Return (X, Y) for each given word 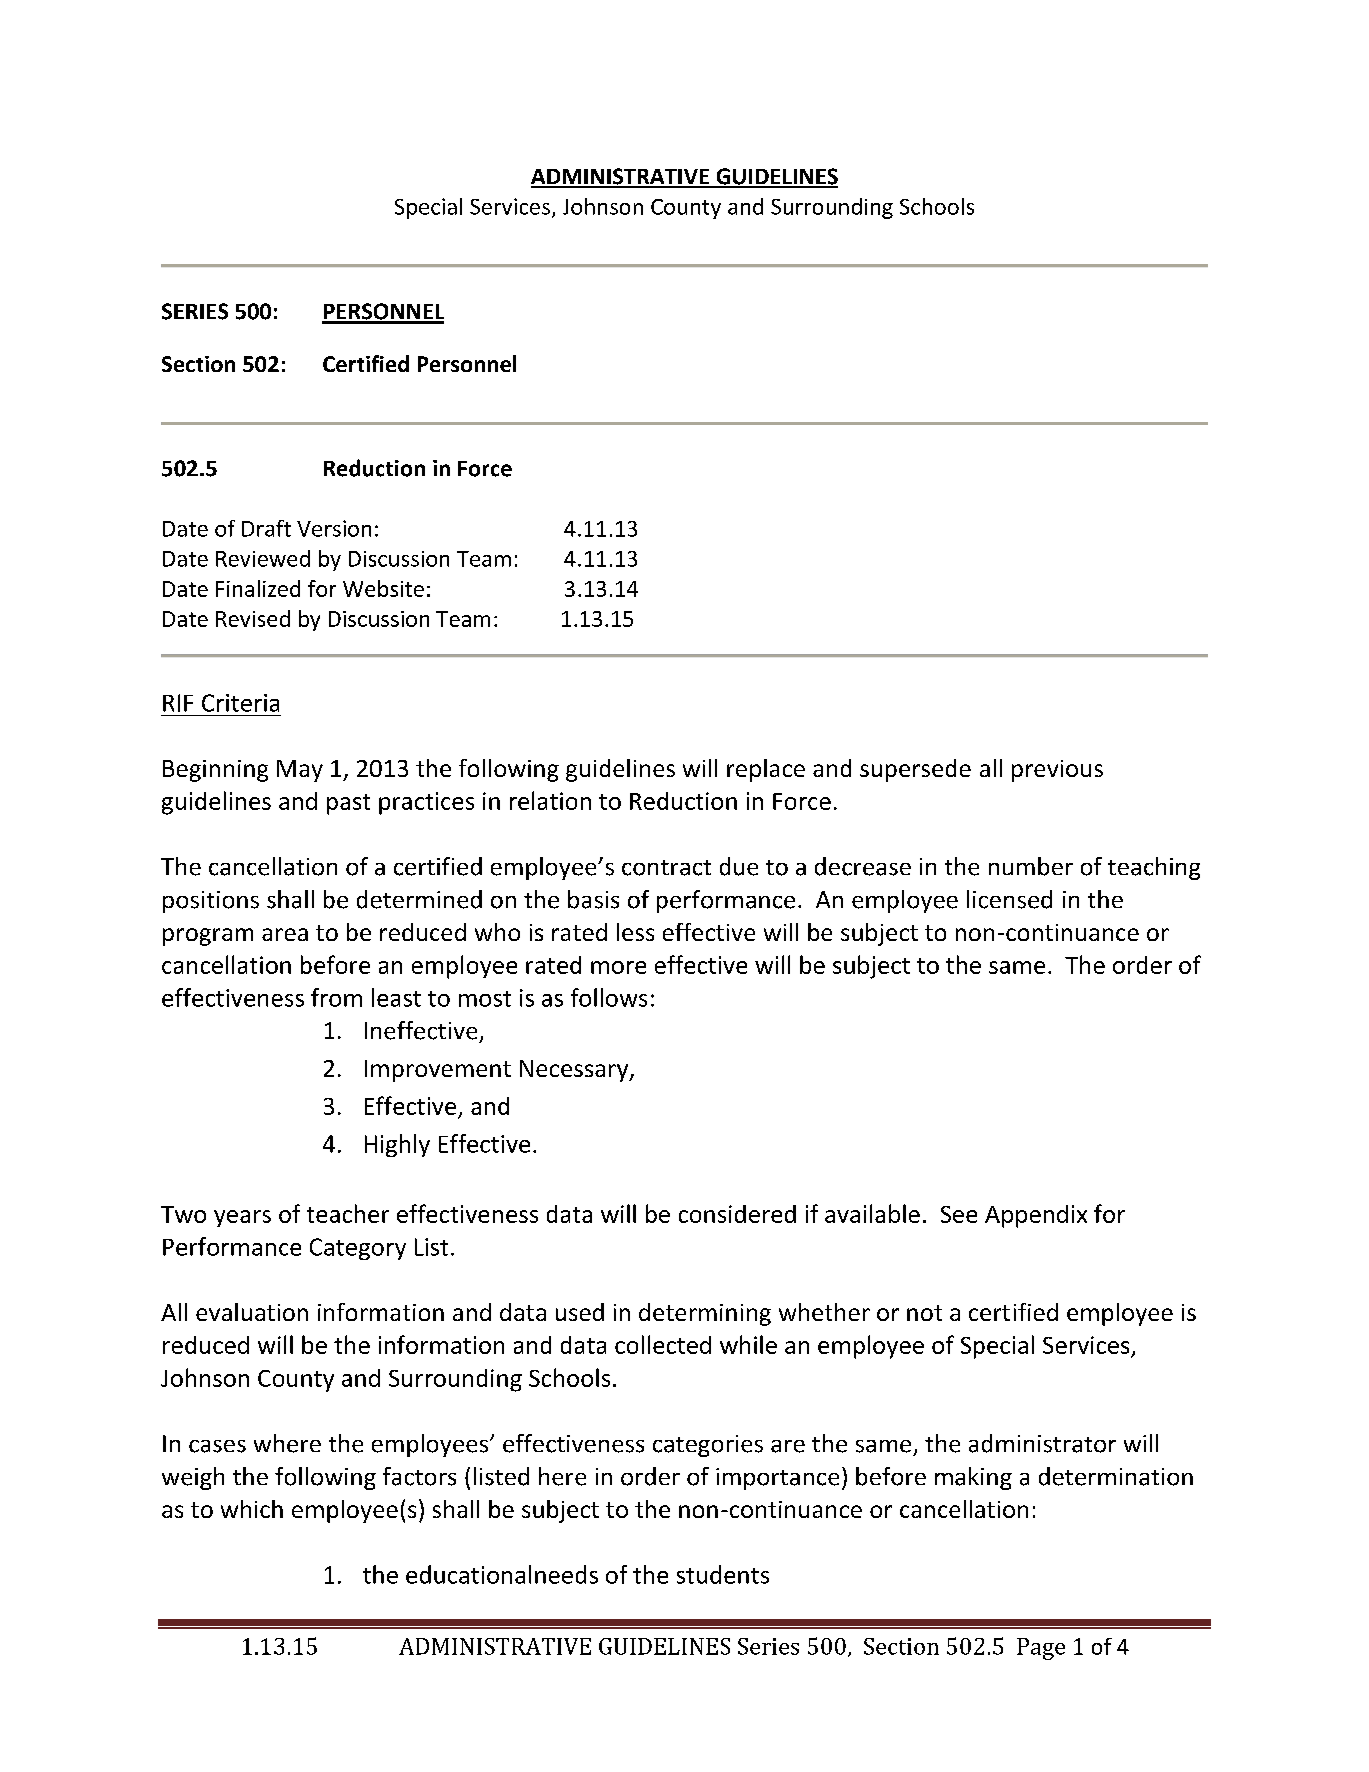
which (252, 1509)
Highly (397, 1145)
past (348, 804)
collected (663, 1344)
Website (383, 588)
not (924, 1313)
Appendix (1036, 1216)
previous (1057, 771)
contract (666, 868)
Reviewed (263, 558)
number (1031, 866)
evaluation (252, 1312)
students (723, 1574)
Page (1041, 1649)
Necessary (575, 1071)
